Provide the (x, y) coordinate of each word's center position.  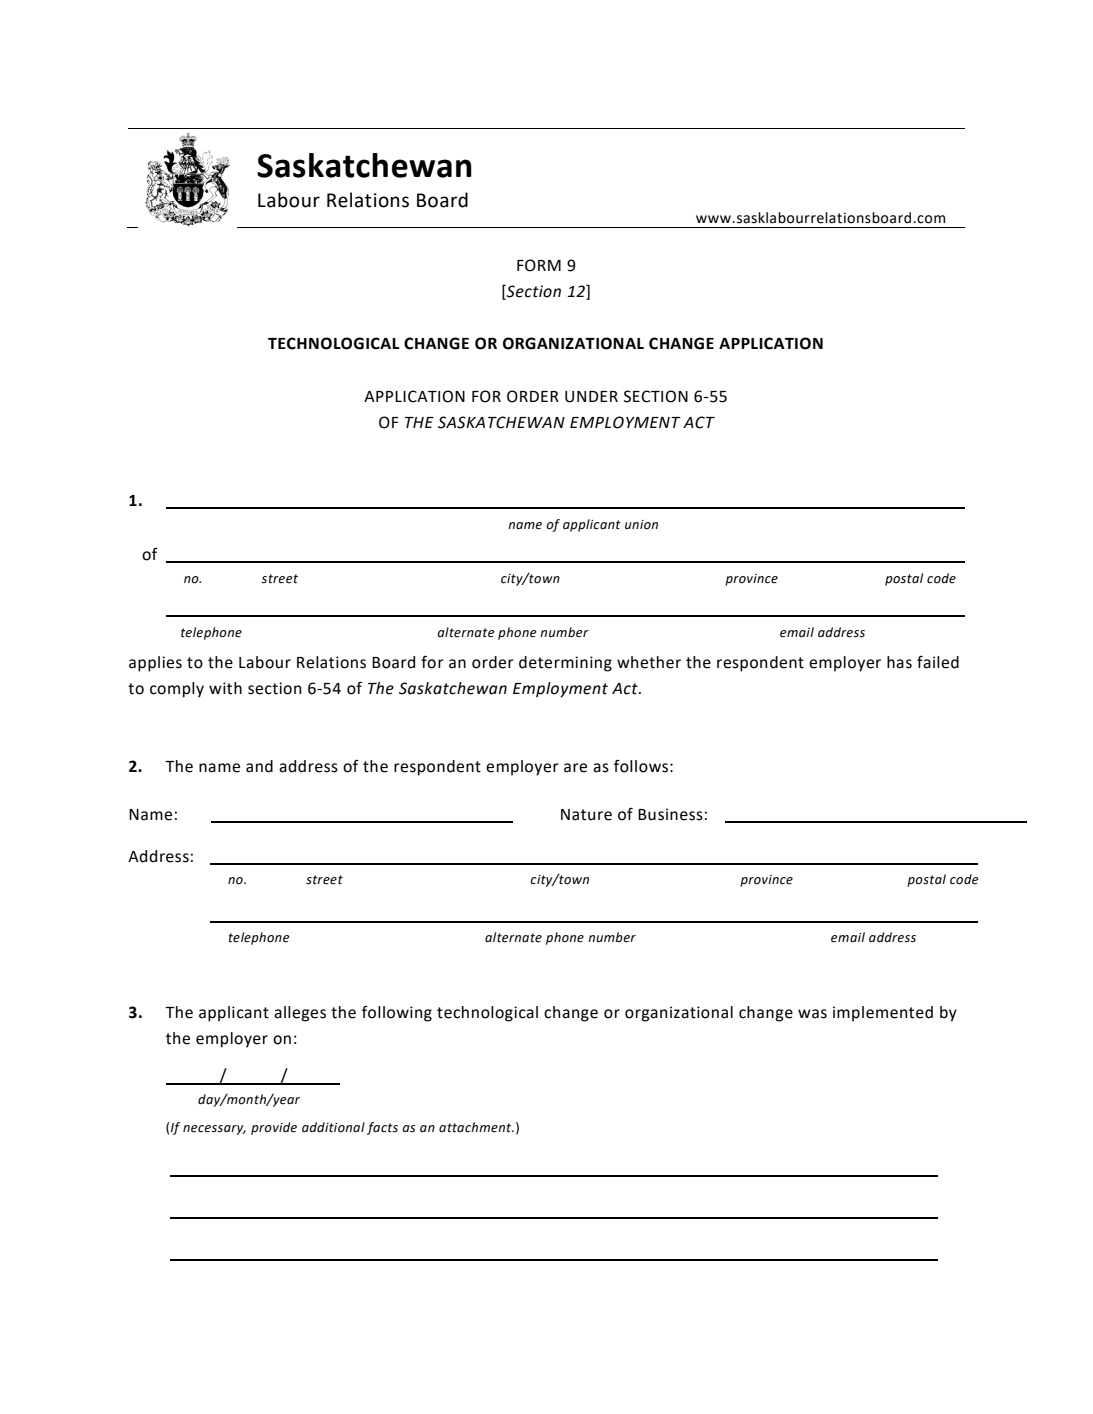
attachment (476, 1127)
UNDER (591, 397)
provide (274, 1128)
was (812, 1014)
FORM (539, 265)
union (641, 525)
